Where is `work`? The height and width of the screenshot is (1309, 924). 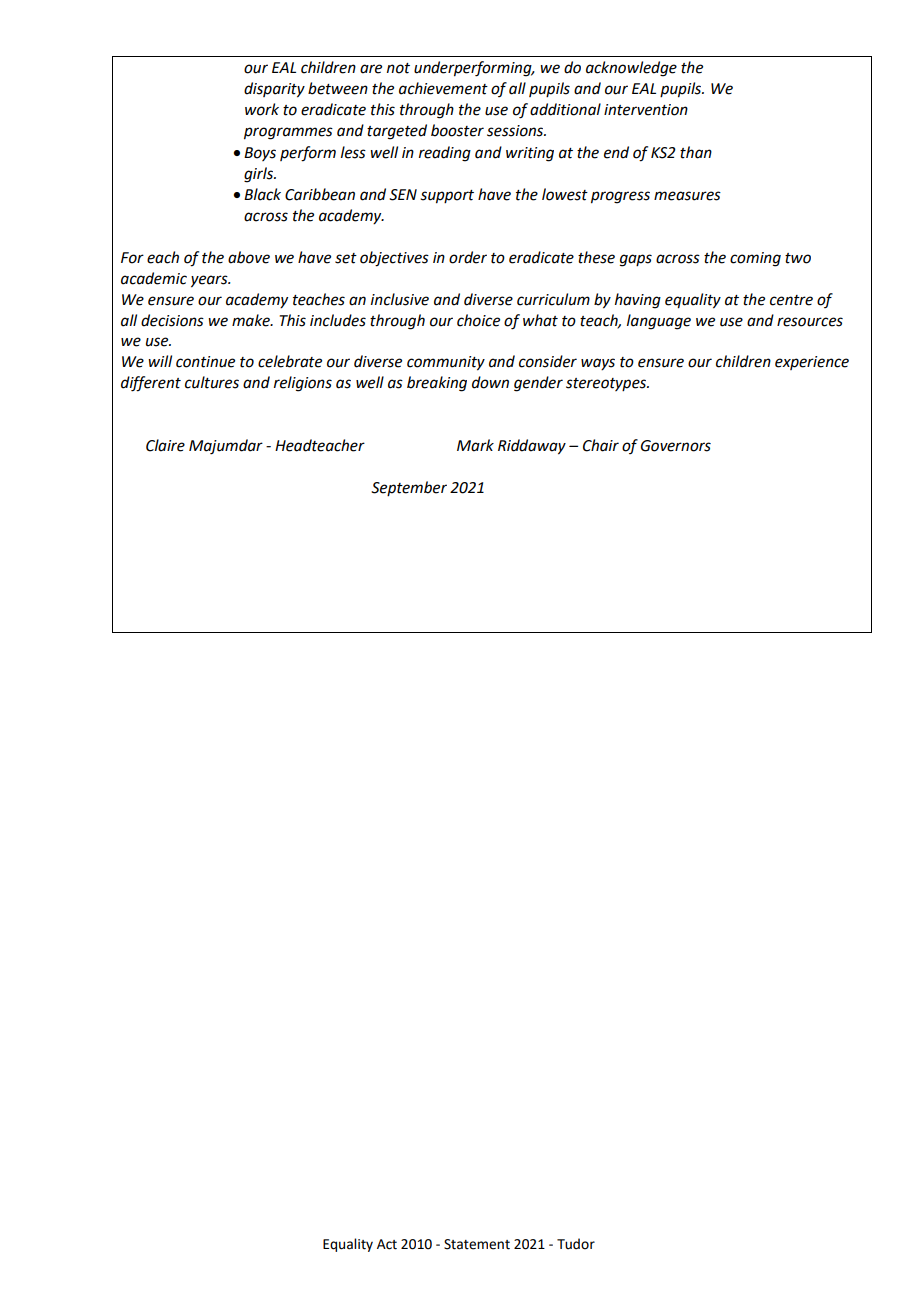
work is located at coordinates (262, 109).
